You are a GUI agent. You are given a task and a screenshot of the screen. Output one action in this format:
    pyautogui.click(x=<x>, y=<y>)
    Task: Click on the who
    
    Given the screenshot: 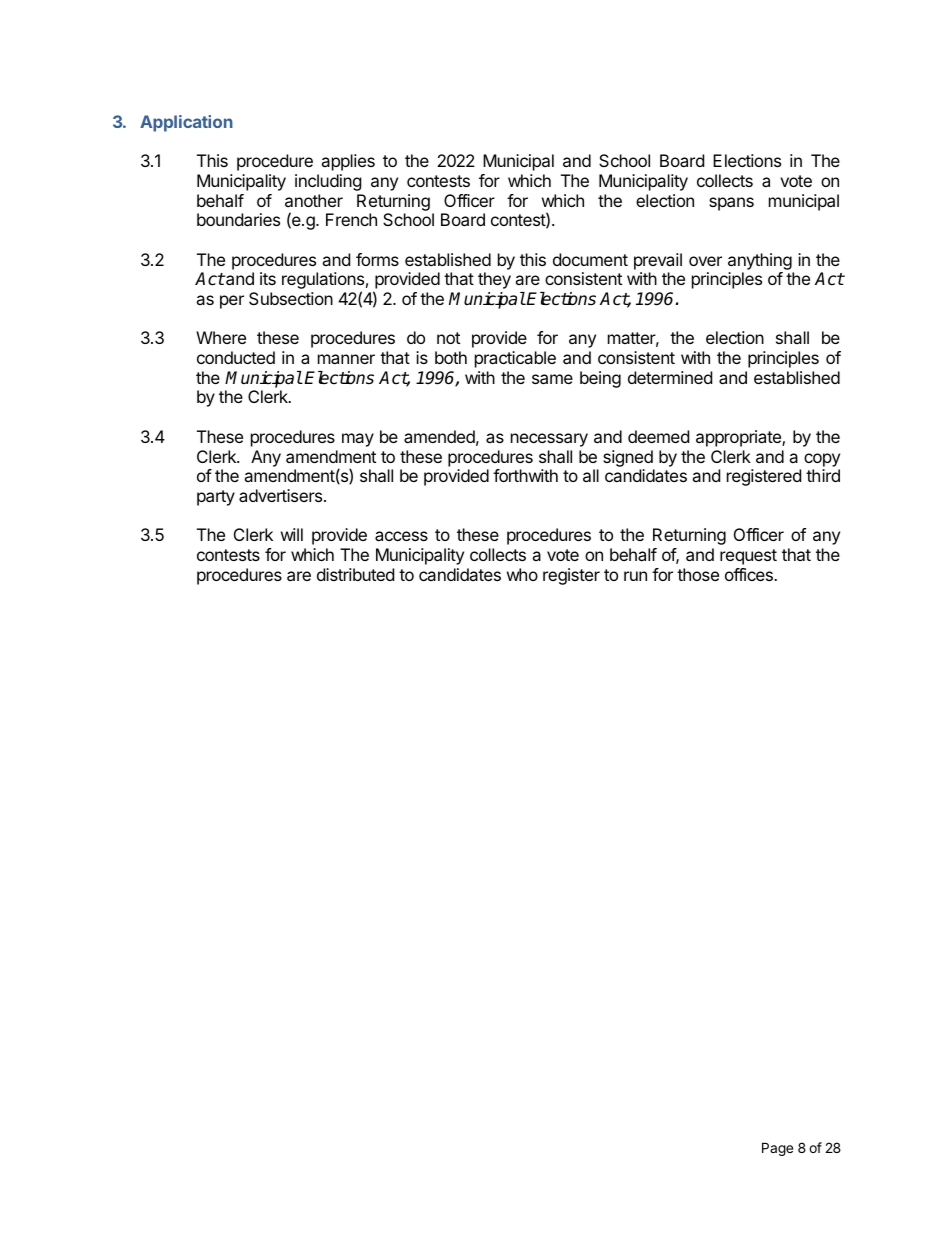 What is the action you would take?
    pyautogui.click(x=522, y=574)
